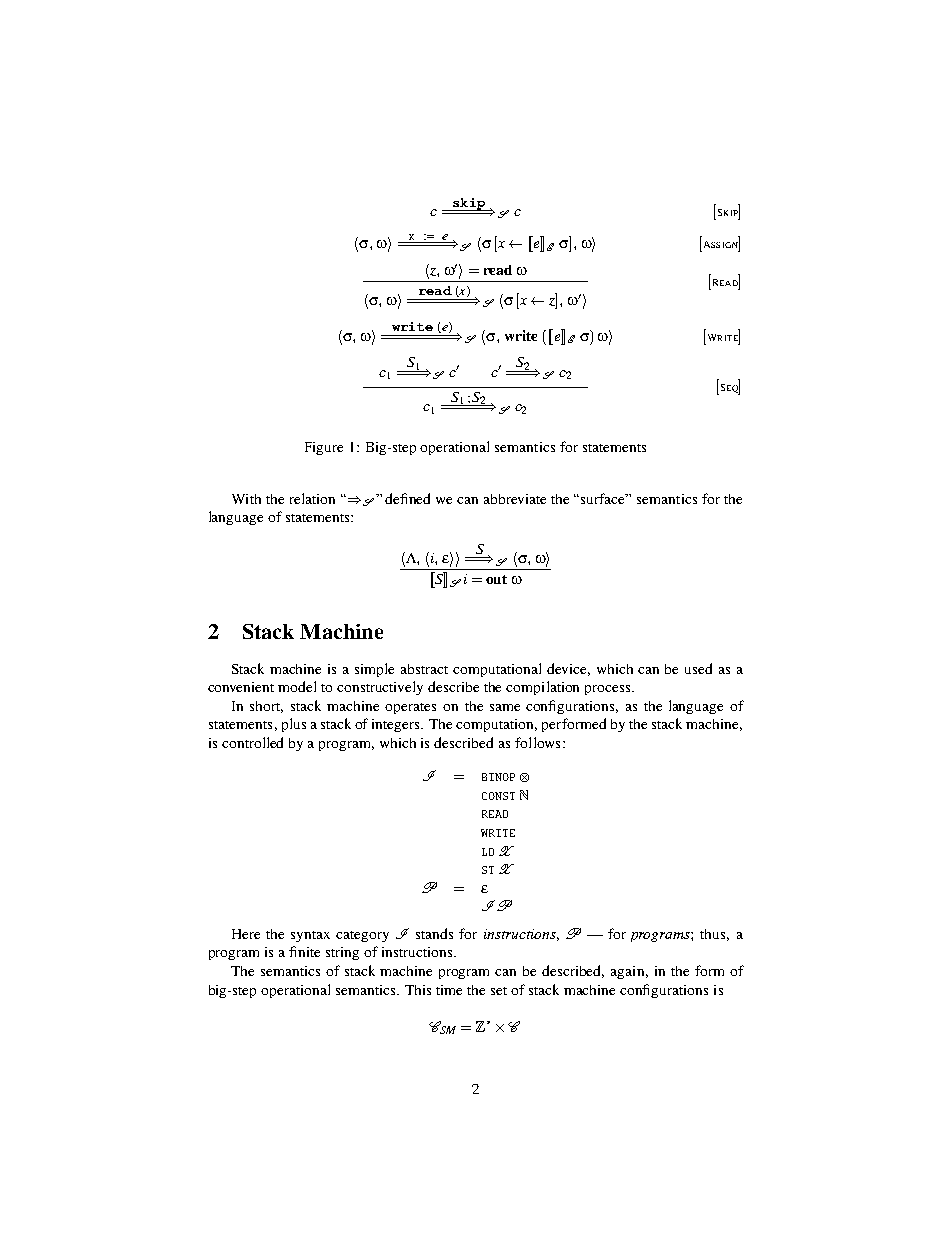 The height and width of the screenshot is (1233, 952). What do you see at coordinates (604, 498) in the screenshot?
I see `surface` at bounding box center [604, 498].
